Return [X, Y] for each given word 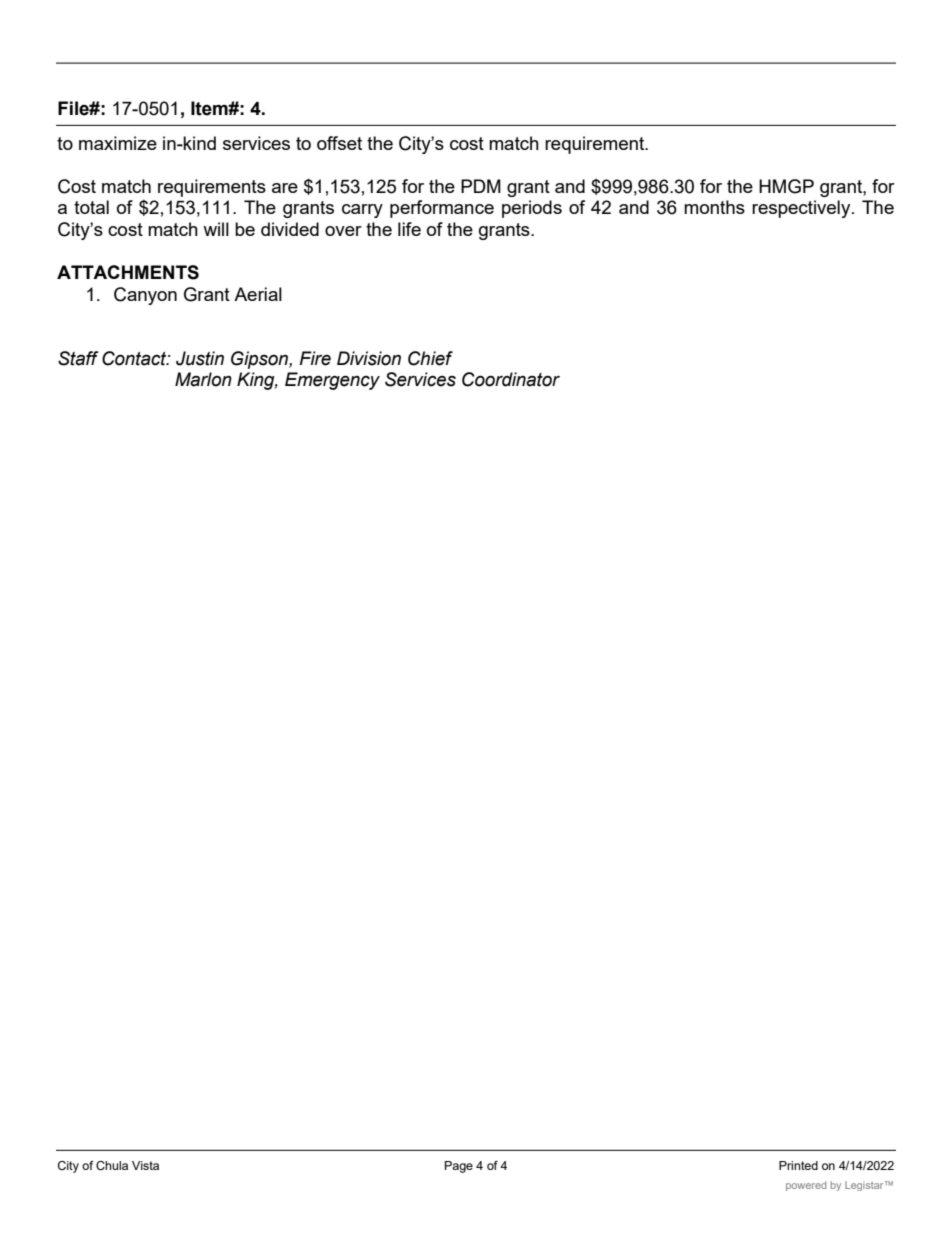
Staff [78, 358]
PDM [481, 186]
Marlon [203, 379]
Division [369, 358]
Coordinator [511, 379]
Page [459, 1167]
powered [806, 1186]
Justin [200, 358]
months [714, 207]
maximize [118, 143]
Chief [430, 358]
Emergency [332, 381]
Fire [315, 358]
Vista [145, 1165]
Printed [798, 1165]
